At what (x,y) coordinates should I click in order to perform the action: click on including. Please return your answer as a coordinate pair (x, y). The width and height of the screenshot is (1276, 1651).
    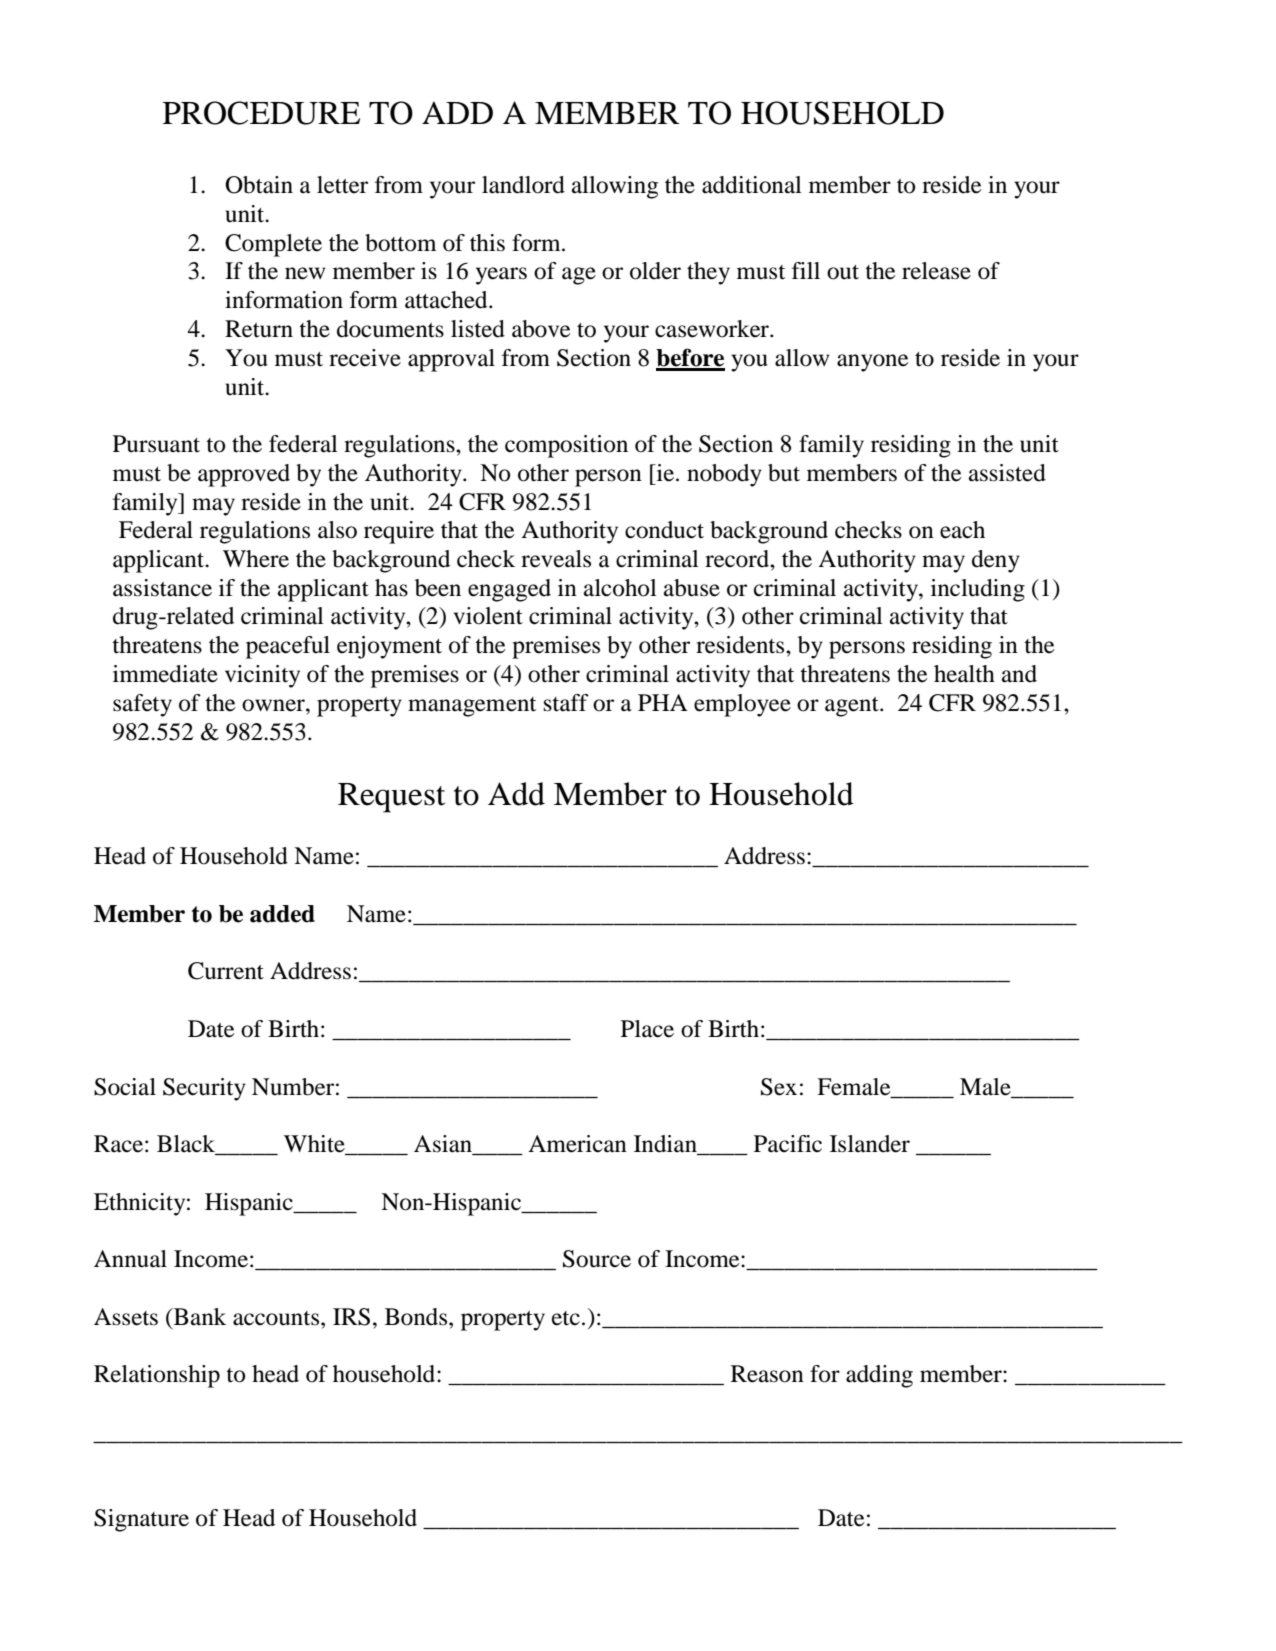
    Looking at the image, I should click on (978, 590).
